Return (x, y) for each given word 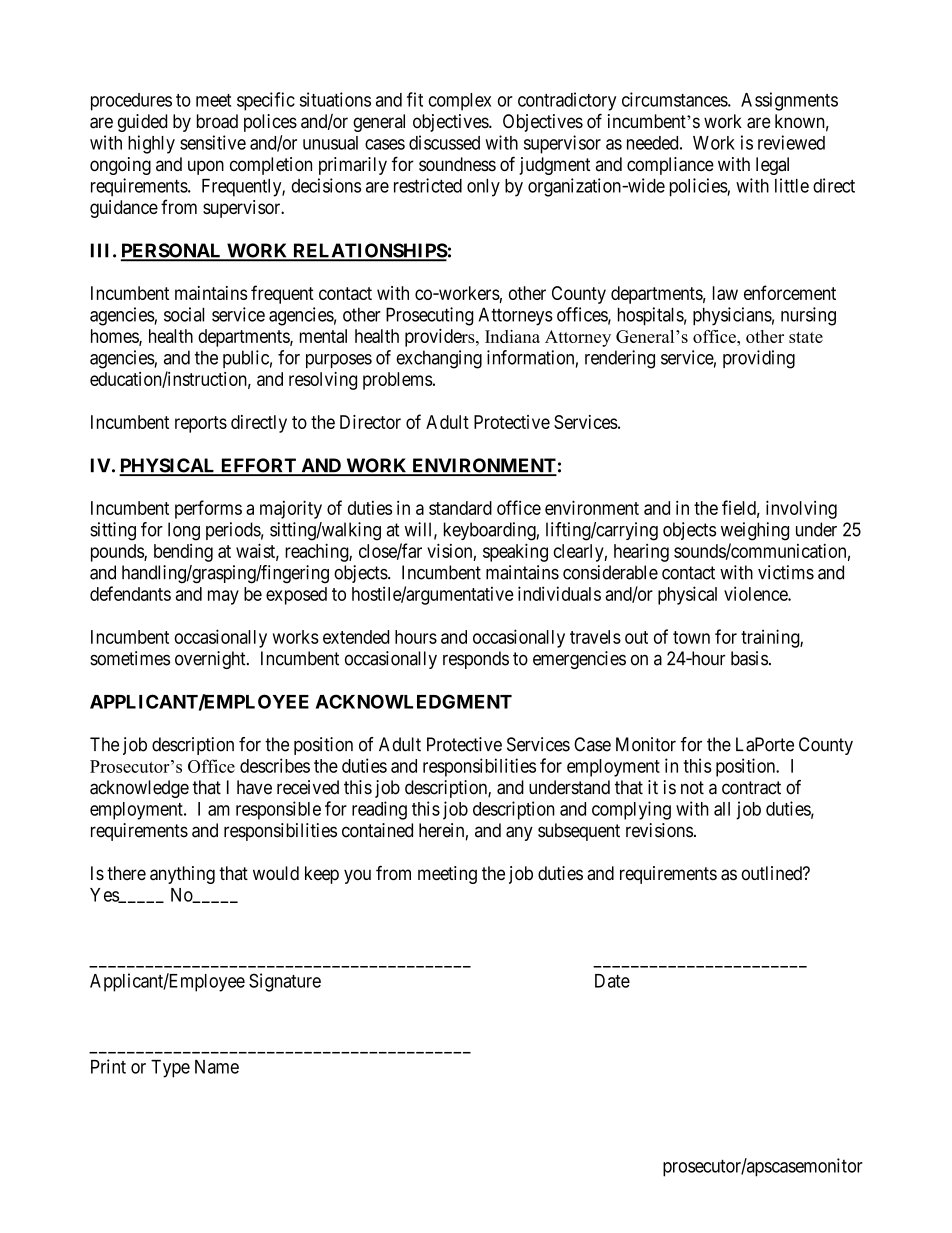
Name (217, 1067)
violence (756, 593)
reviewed (791, 142)
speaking (515, 552)
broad (217, 121)
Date (612, 981)
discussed (444, 142)
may (223, 597)
